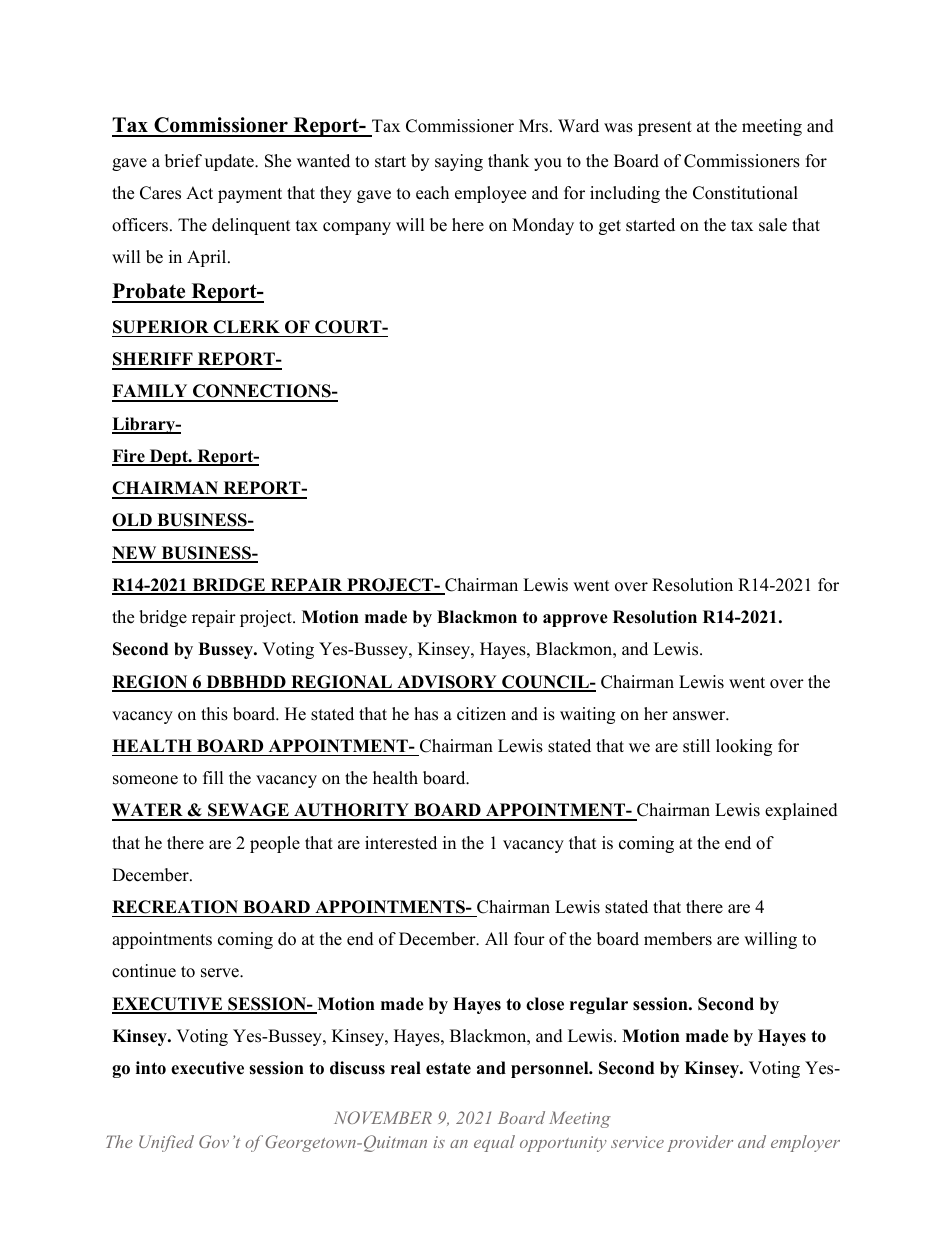  Describe the element at coordinates (700, 1143) in the page. I see `provider` at that location.
